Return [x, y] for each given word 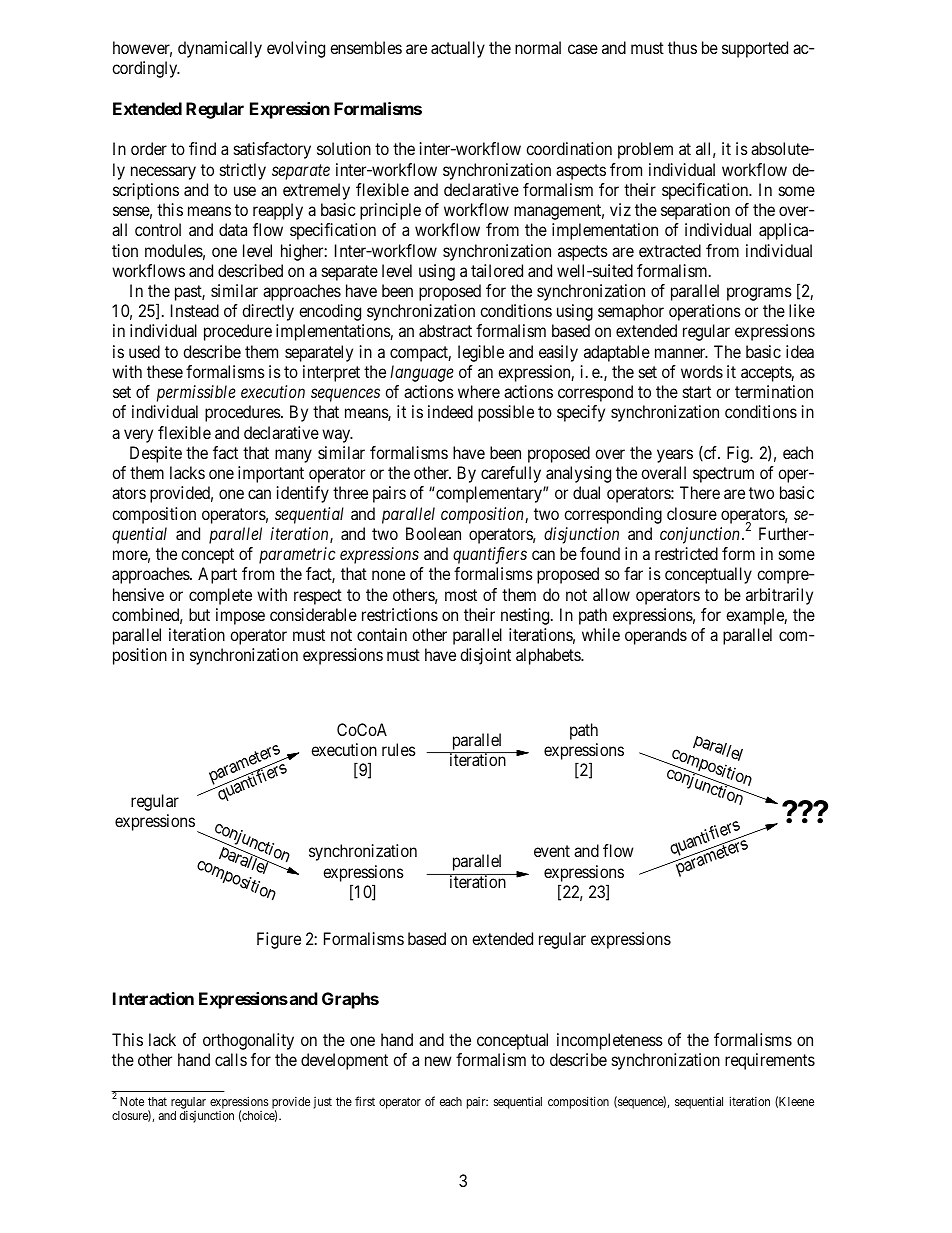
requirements [770, 1061]
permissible [196, 393]
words [702, 371]
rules [399, 749]
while [601, 634]
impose [240, 616]
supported [755, 49]
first [365, 1101]
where [479, 391]
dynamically [220, 49]
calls [231, 1059]
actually [458, 49]
